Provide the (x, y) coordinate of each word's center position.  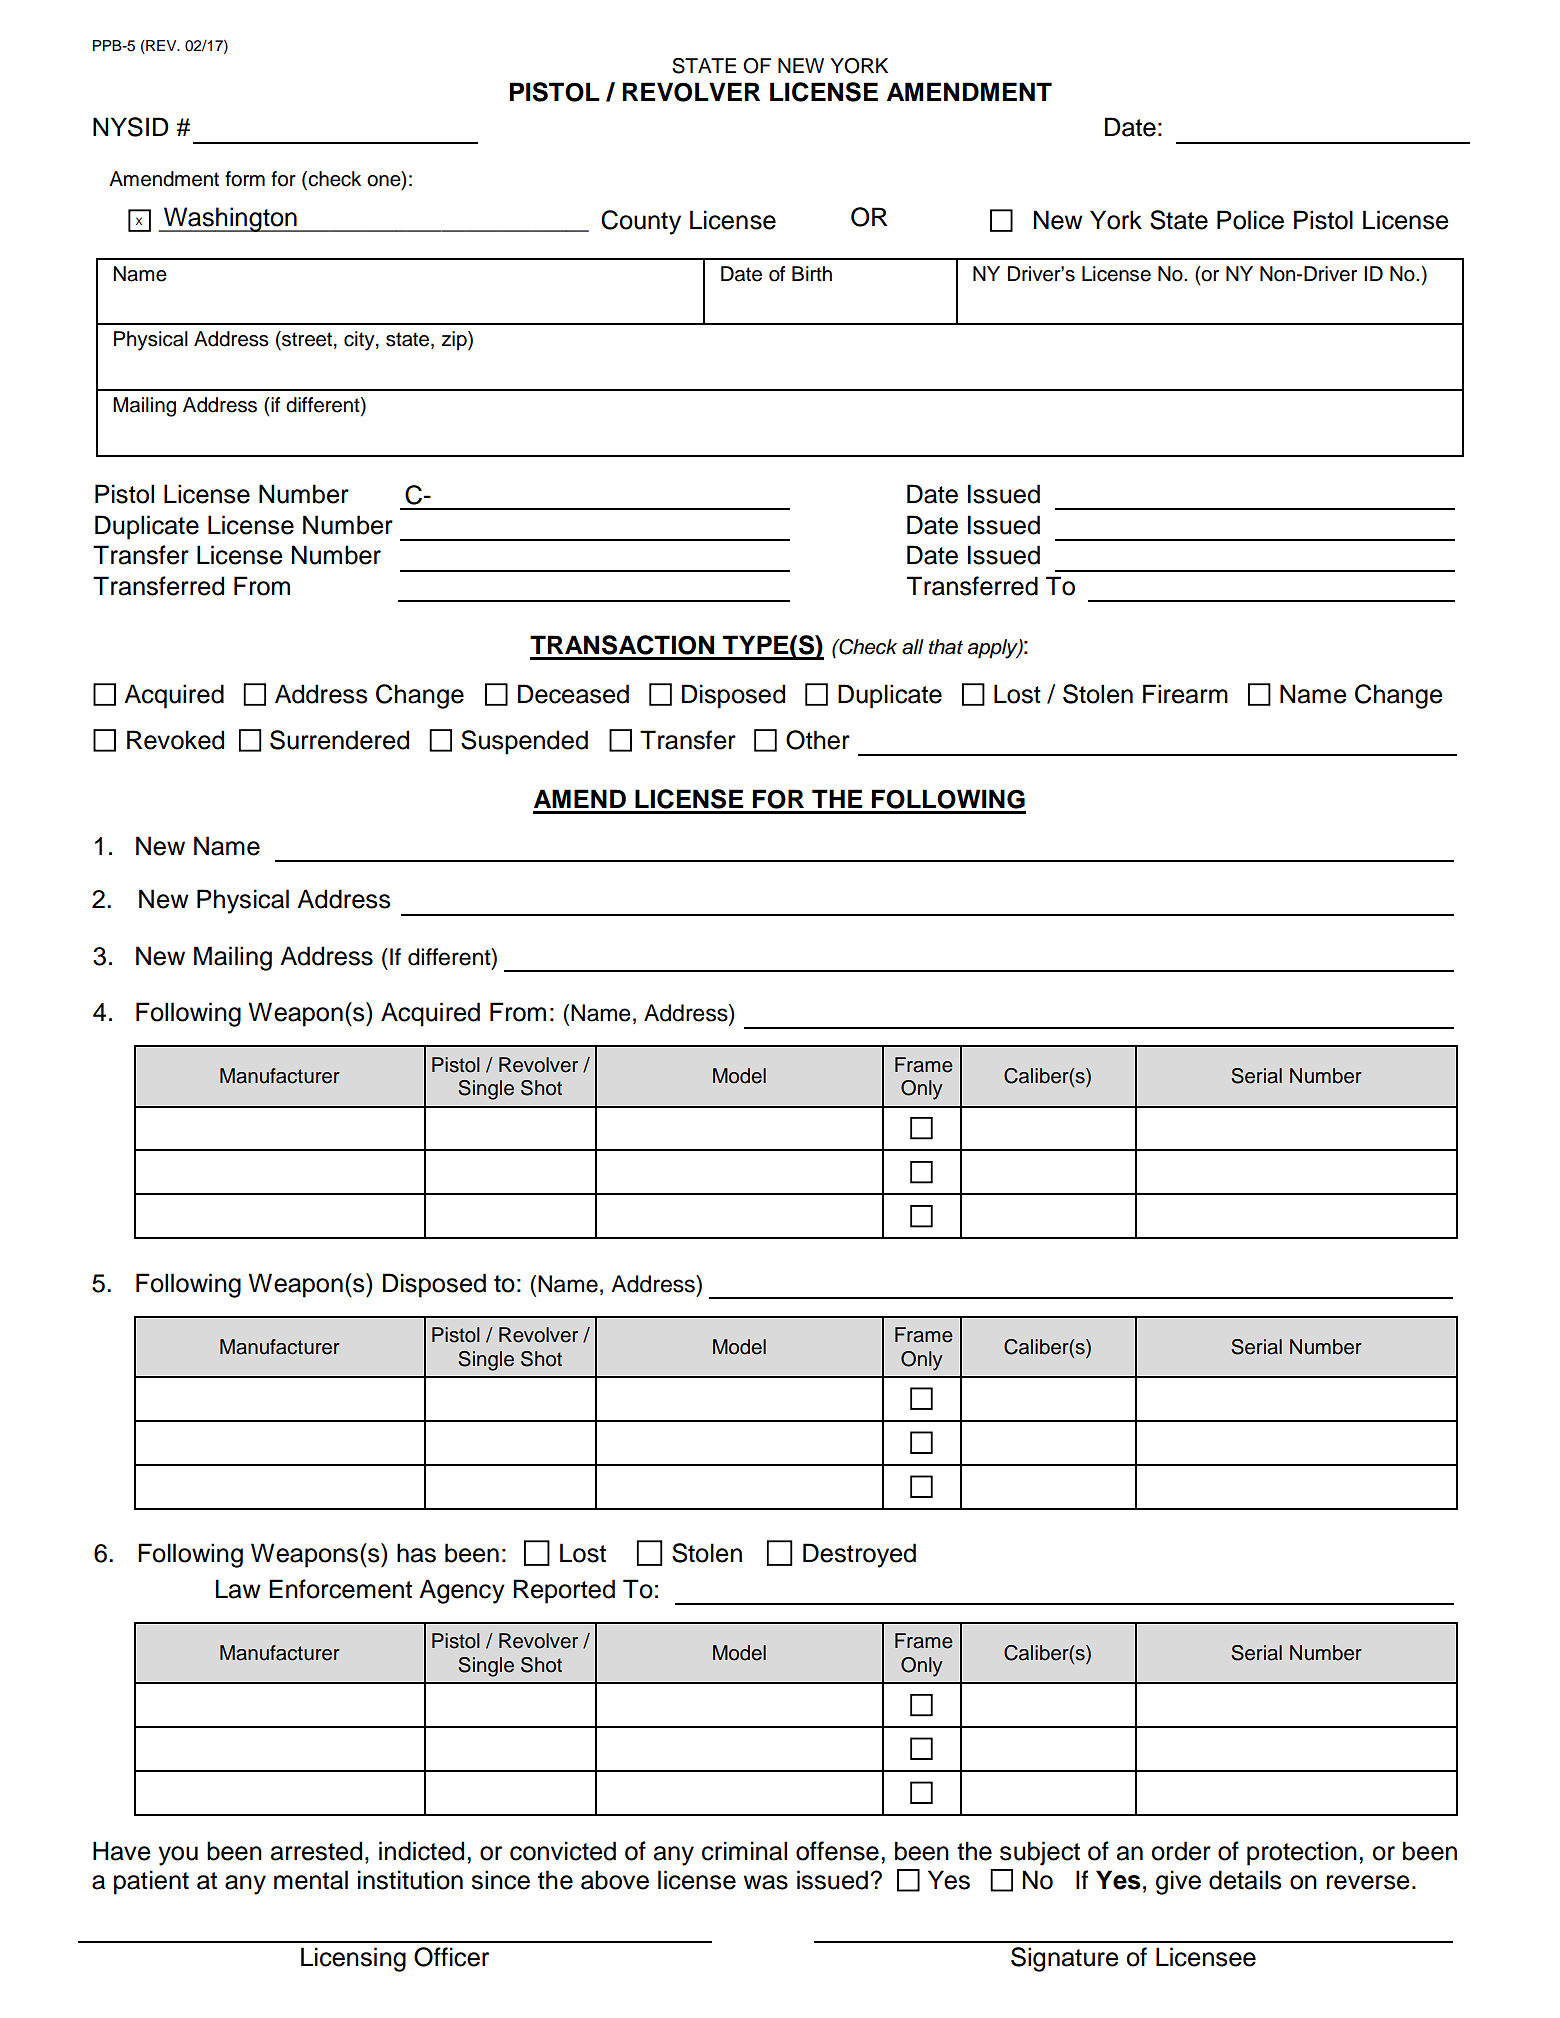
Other (818, 740)
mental (311, 1880)
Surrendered (339, 740)
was (765, 1882)
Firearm (1185, 694)
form (245, 179)
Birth (812, 273)
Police (1250, 220)
